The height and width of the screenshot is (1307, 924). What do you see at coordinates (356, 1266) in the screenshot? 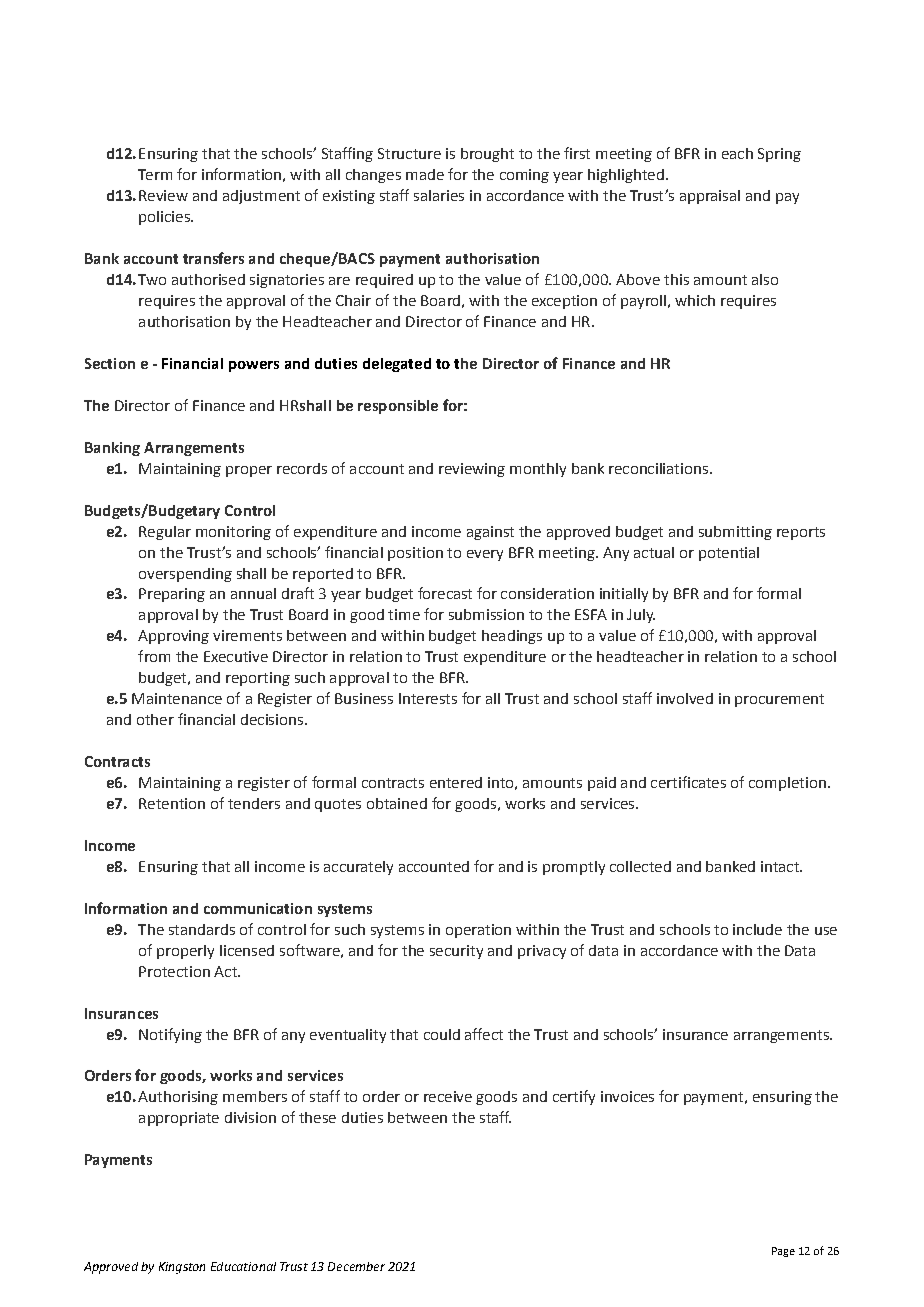
I see `December` at bounding box center [356, 1266].
